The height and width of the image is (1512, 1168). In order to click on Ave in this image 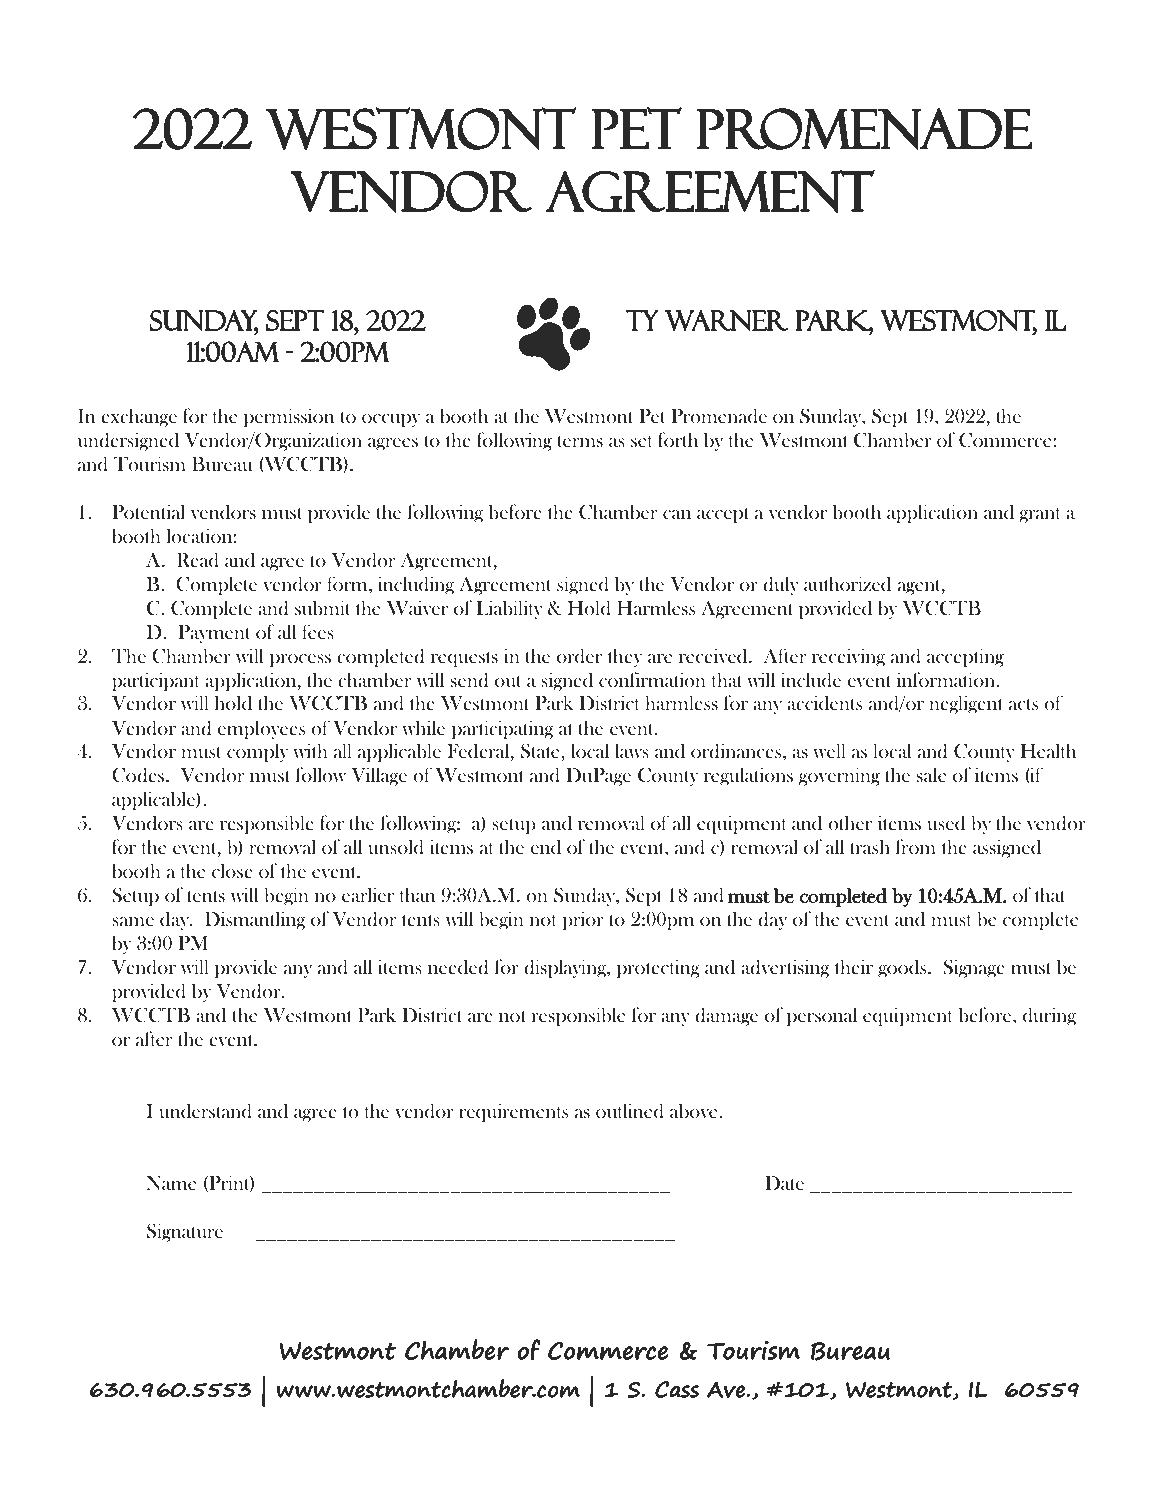, I will do `click(727, 1390)`.
